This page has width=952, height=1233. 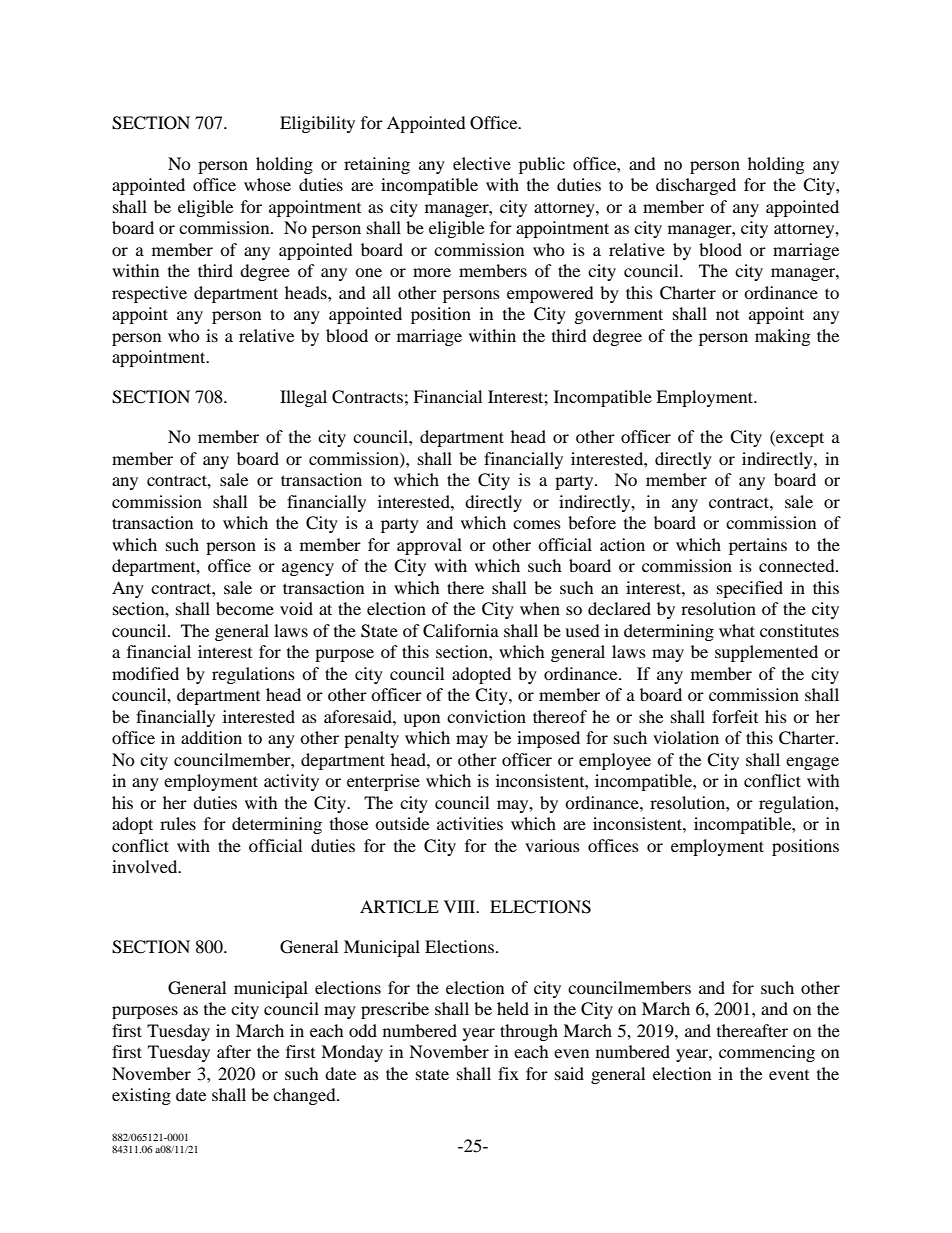 What do you see at coordinates (303, 398) in the page?
I see `Illegal` at bounding box center [303, 398].
